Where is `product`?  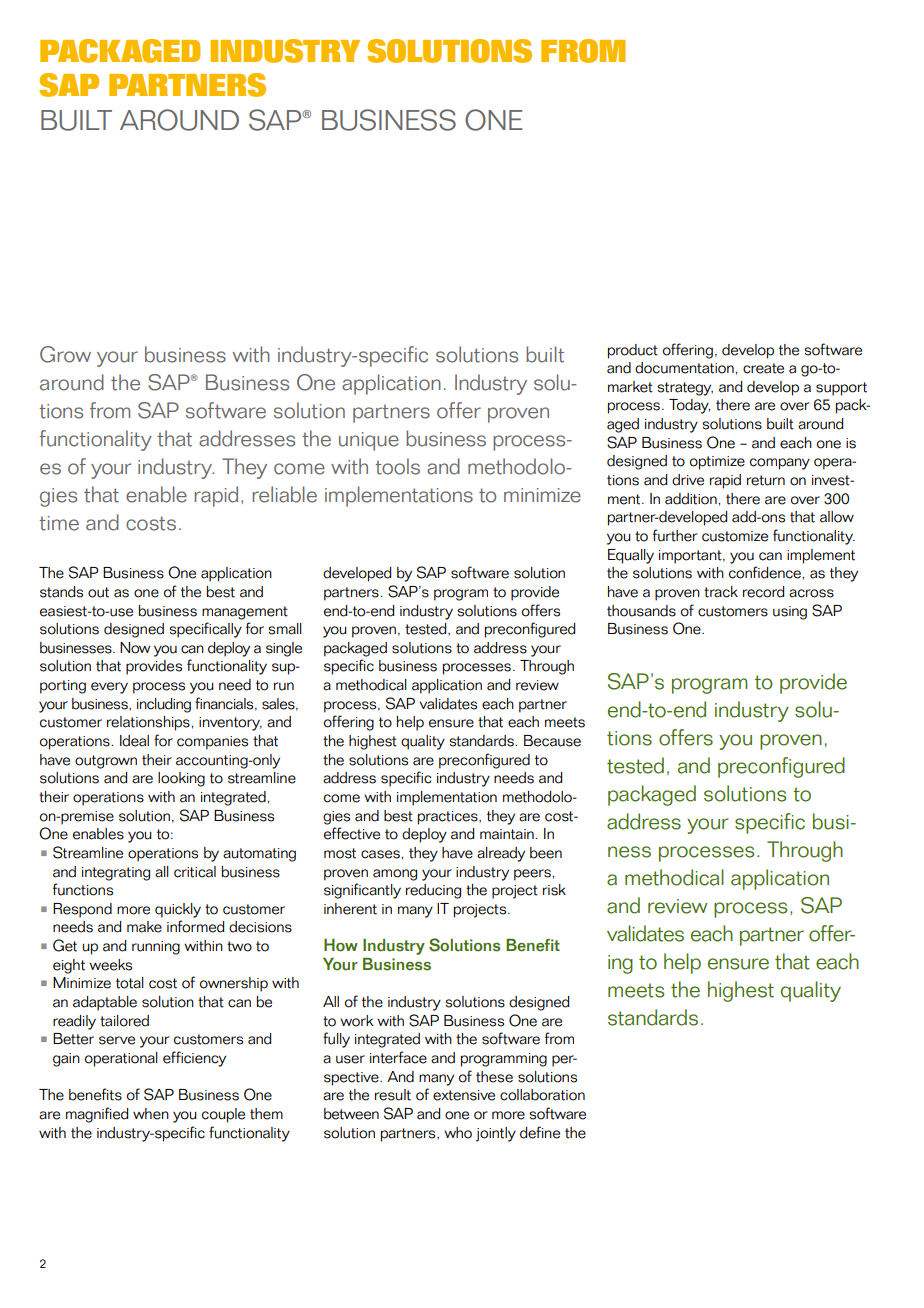 product is located at coordinates (633, 351).
